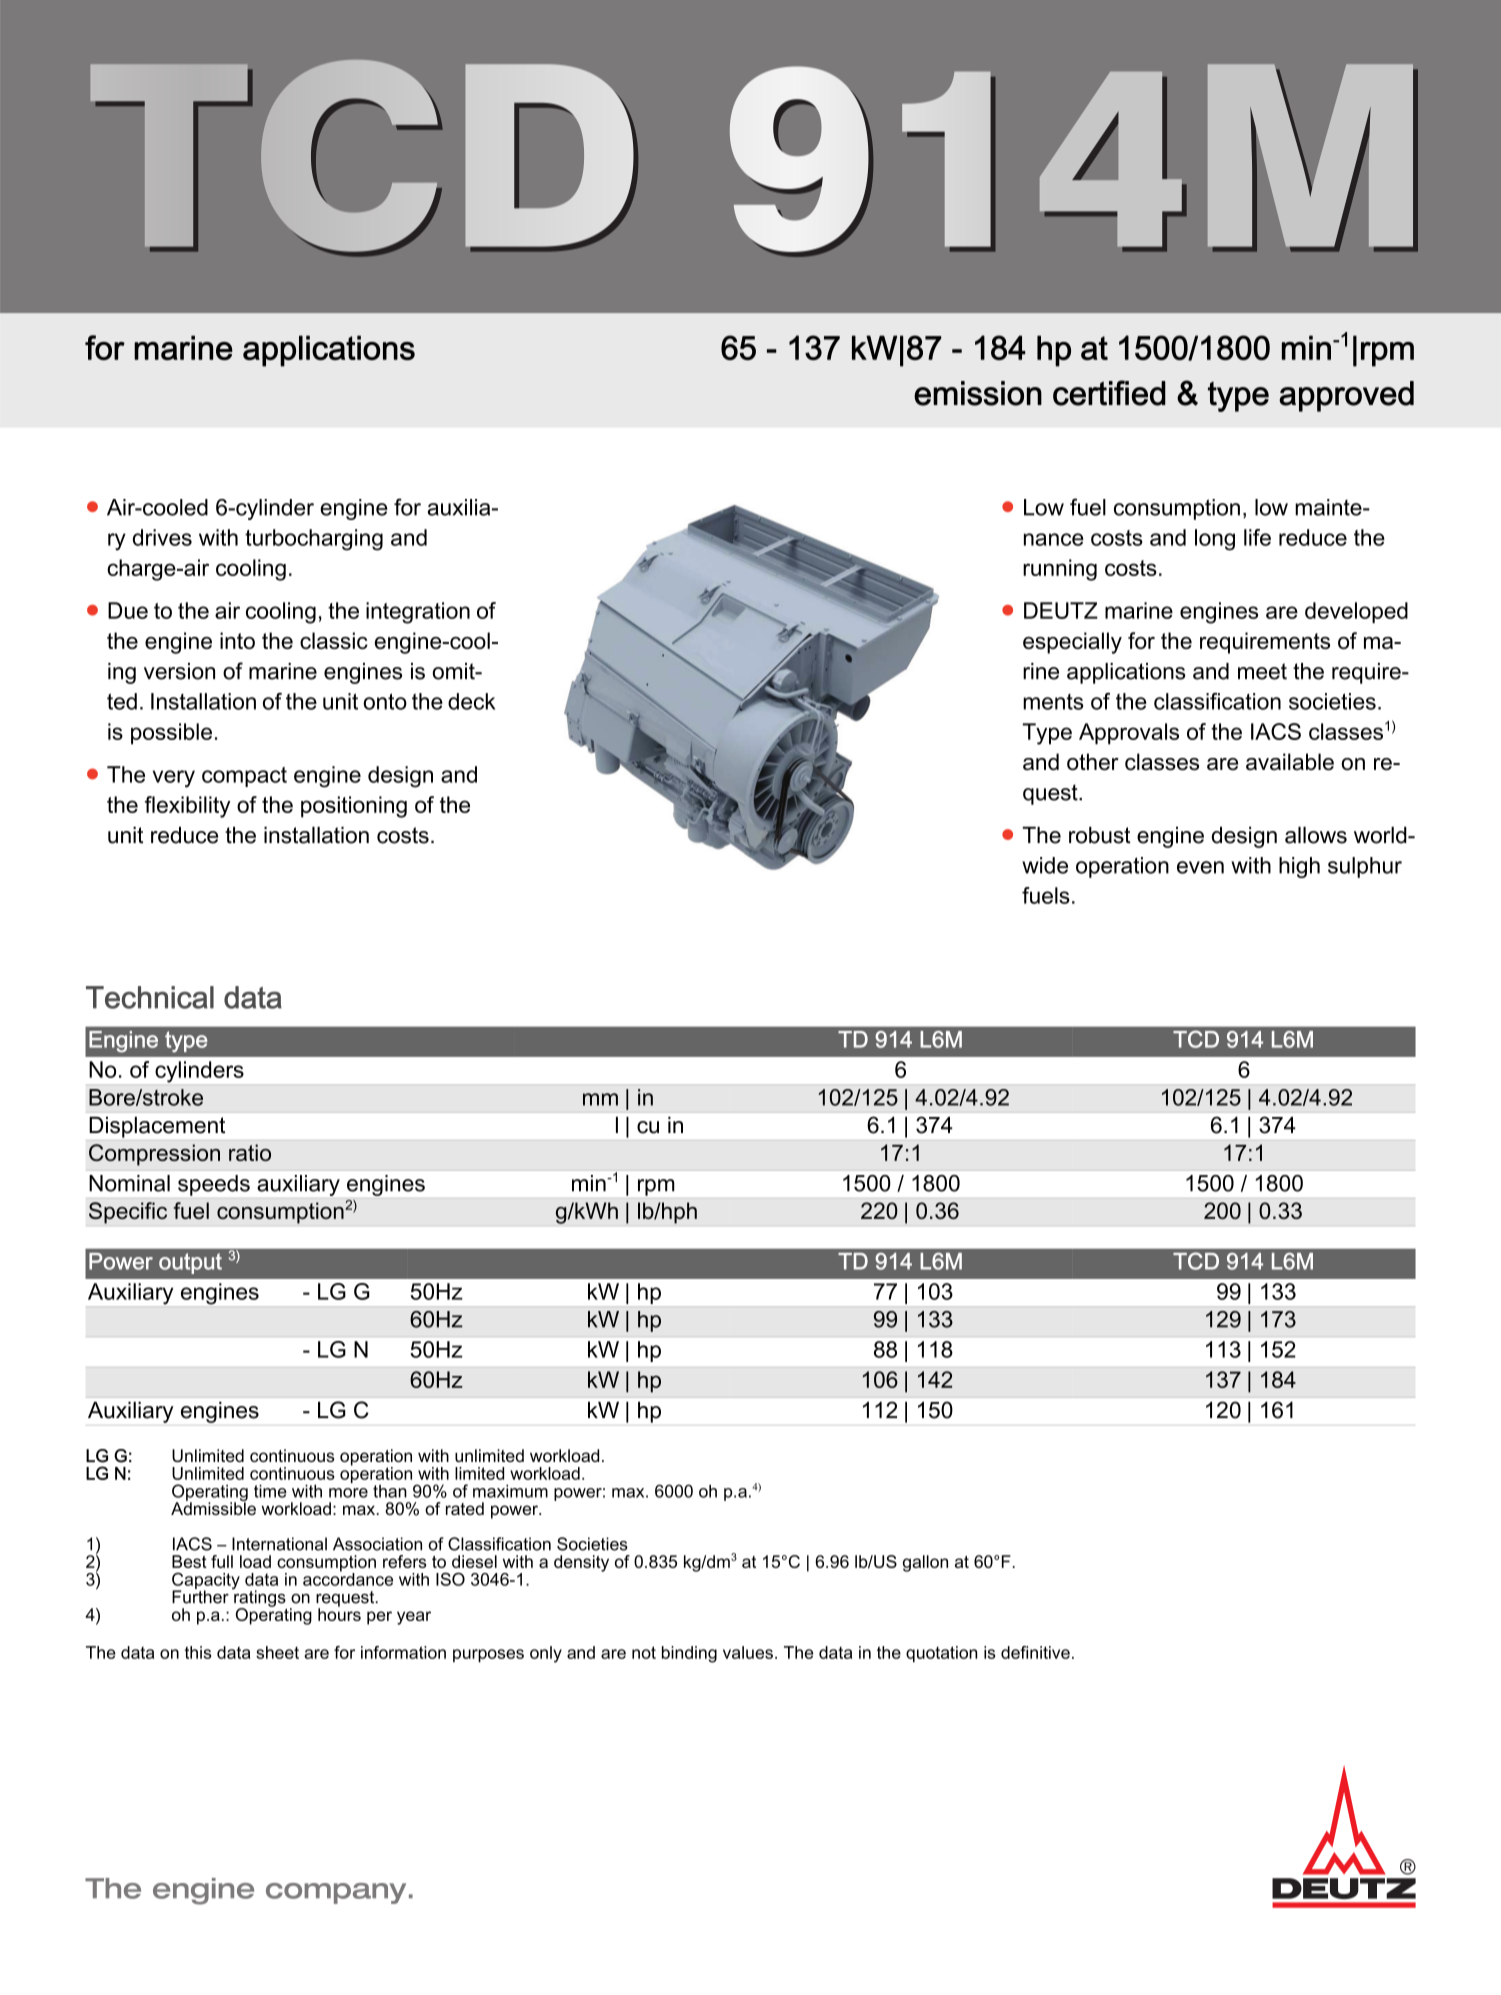 Image resolution: width=1501 pixels, height=1995 pixels. I want to click on robust, so click(1100, 835).
